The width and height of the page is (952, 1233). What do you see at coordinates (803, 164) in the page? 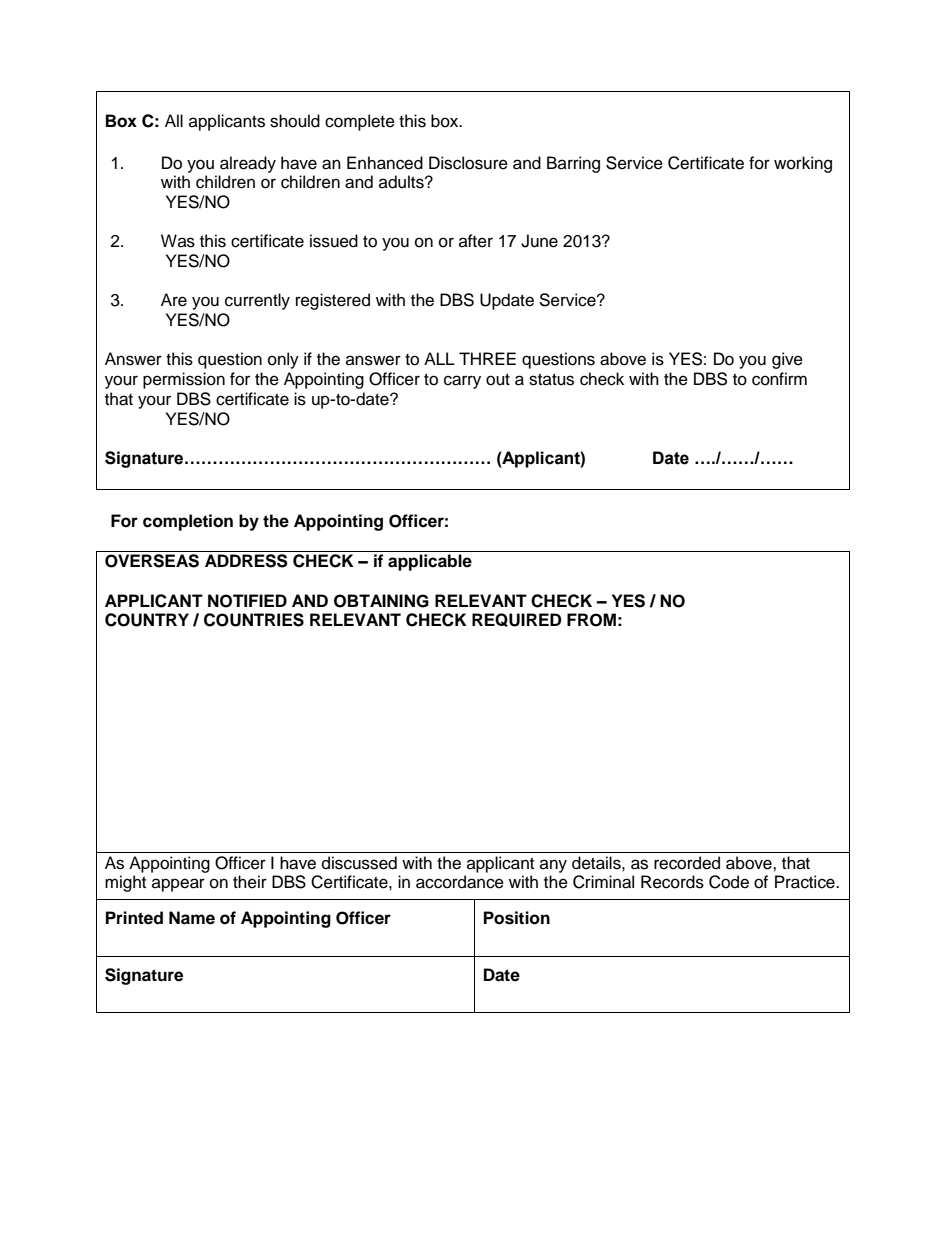
I see `working` at bounding box center [803, 164].
